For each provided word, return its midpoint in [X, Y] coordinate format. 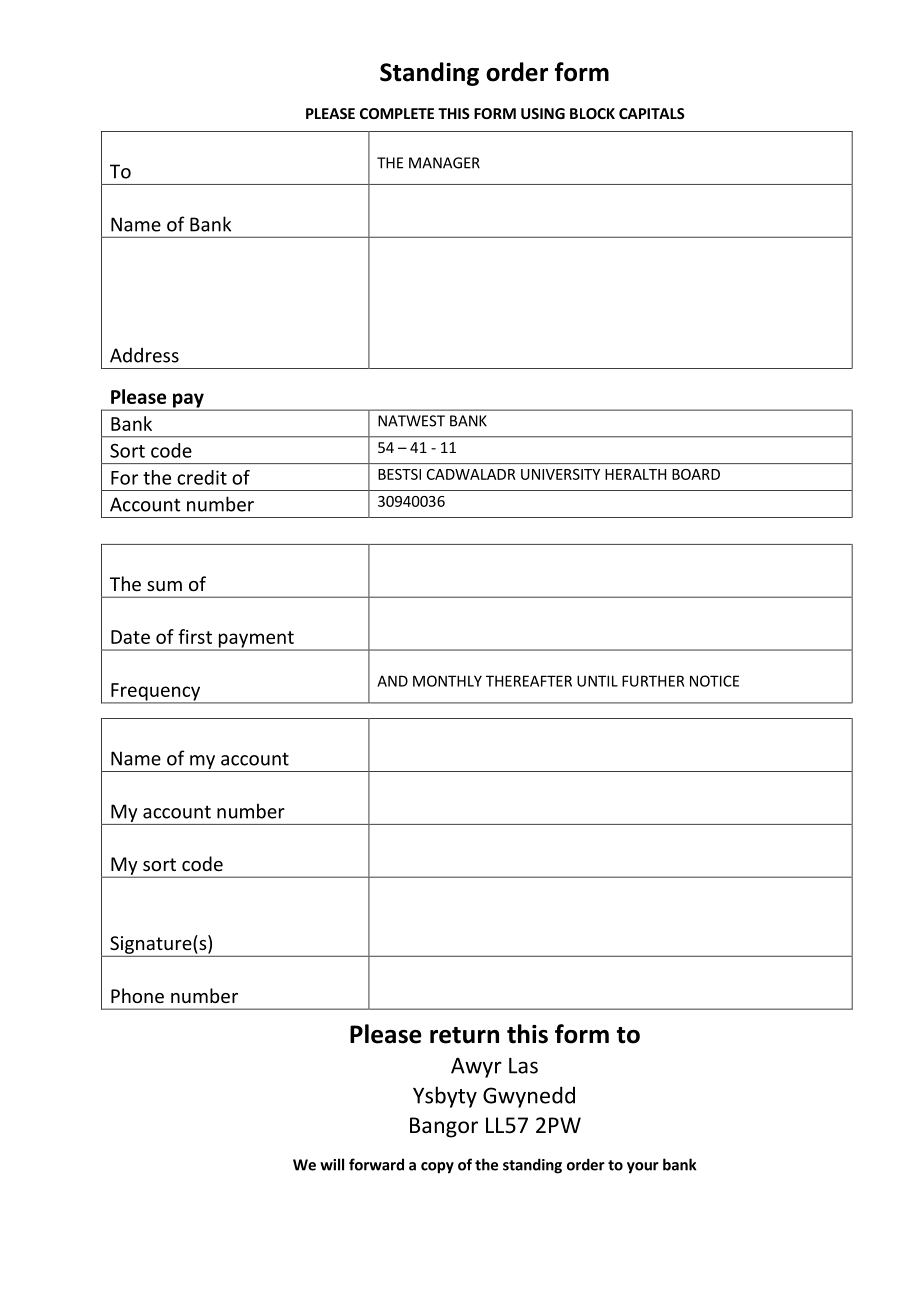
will [332, 1164]
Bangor [444, 1127]
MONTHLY [447, 681]
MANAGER [444, 163]
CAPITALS [652, 113]
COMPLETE [397, 113]
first [195, 636]
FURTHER [653, 681]
